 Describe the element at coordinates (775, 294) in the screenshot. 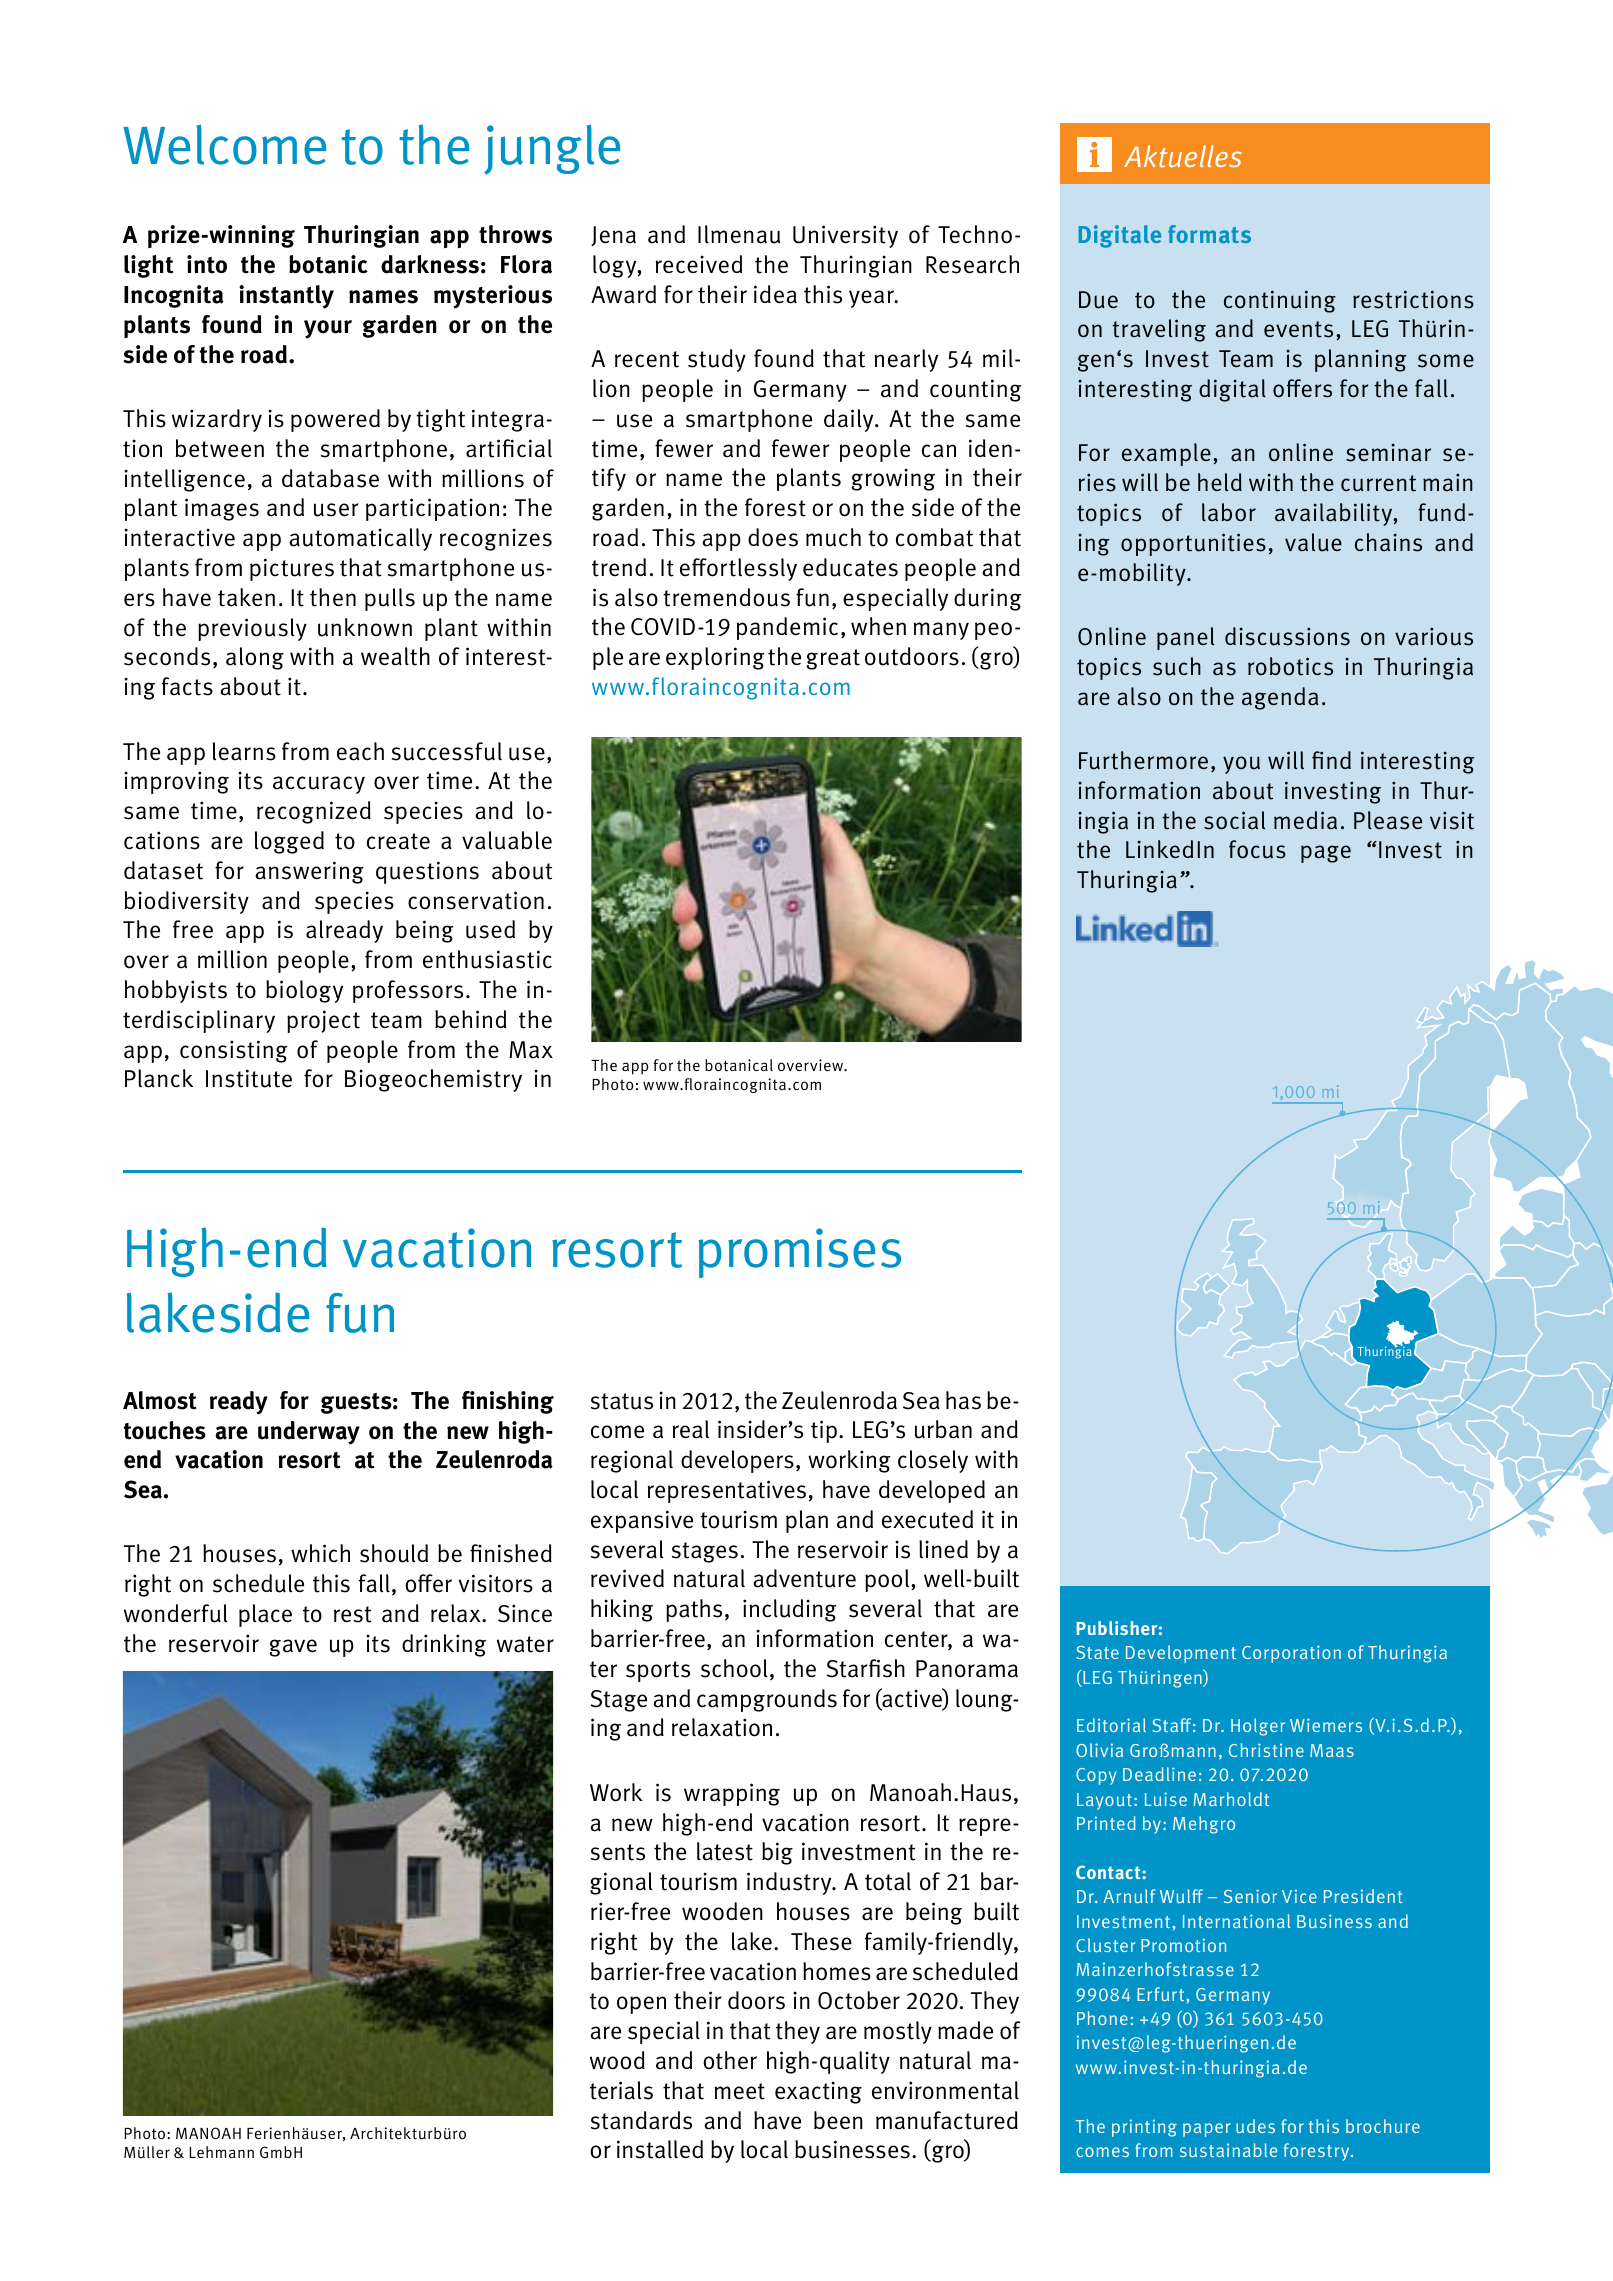

I see `idea` at that location.
